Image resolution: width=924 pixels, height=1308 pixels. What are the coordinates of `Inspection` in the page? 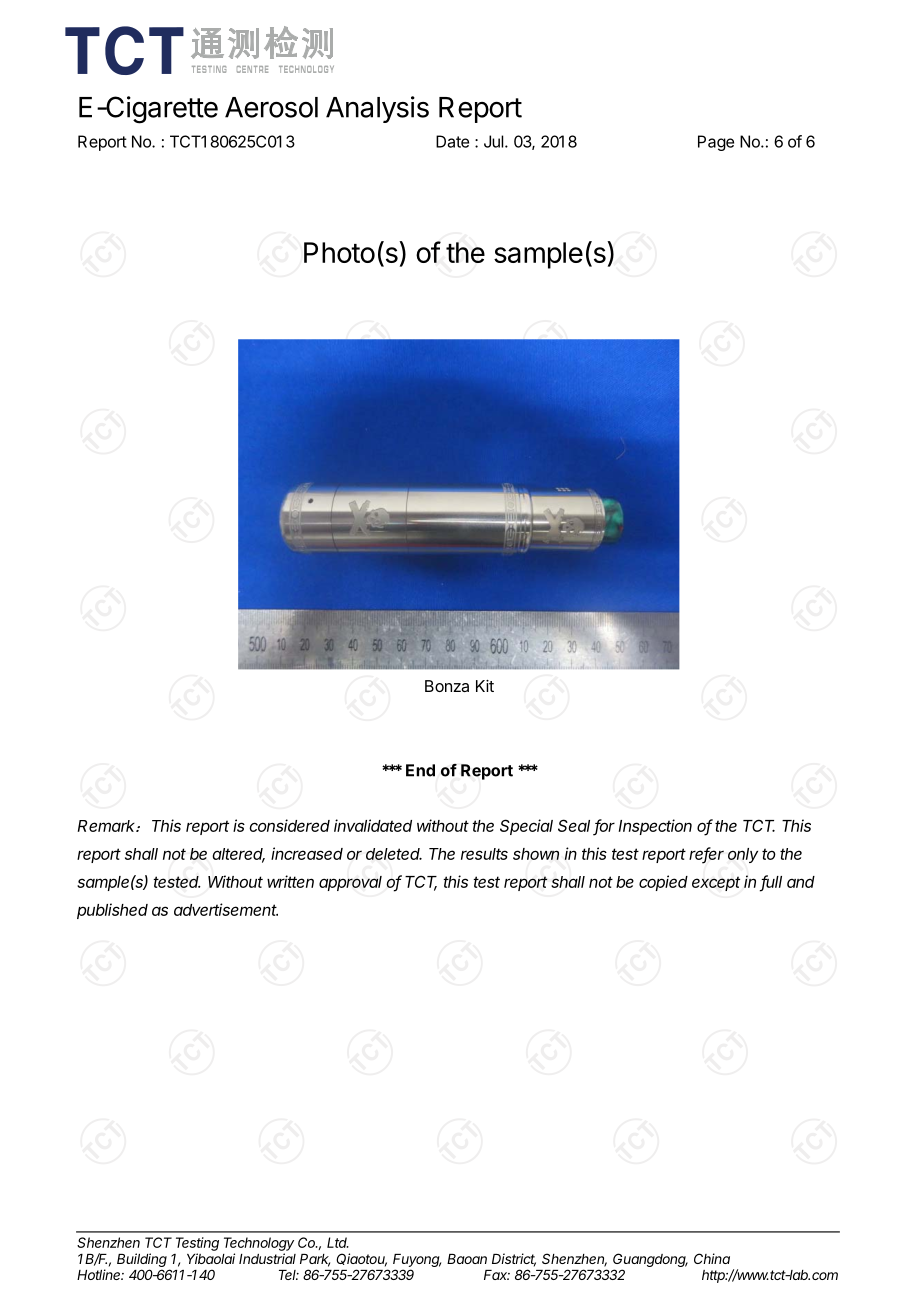 It's located at (655, 827).
